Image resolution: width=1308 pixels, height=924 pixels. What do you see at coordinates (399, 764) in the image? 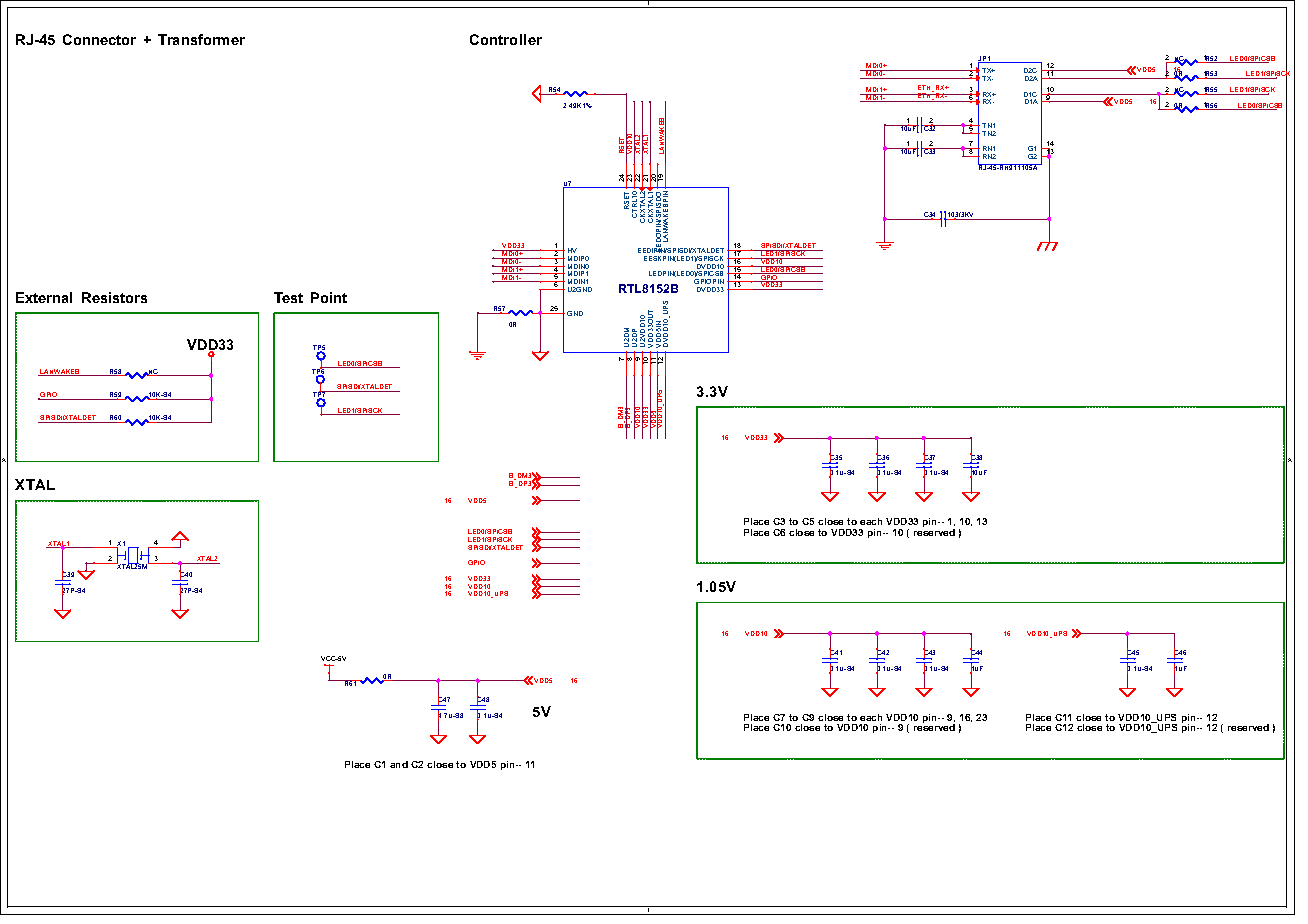
I see `and` at bounding box center [399, 764].
